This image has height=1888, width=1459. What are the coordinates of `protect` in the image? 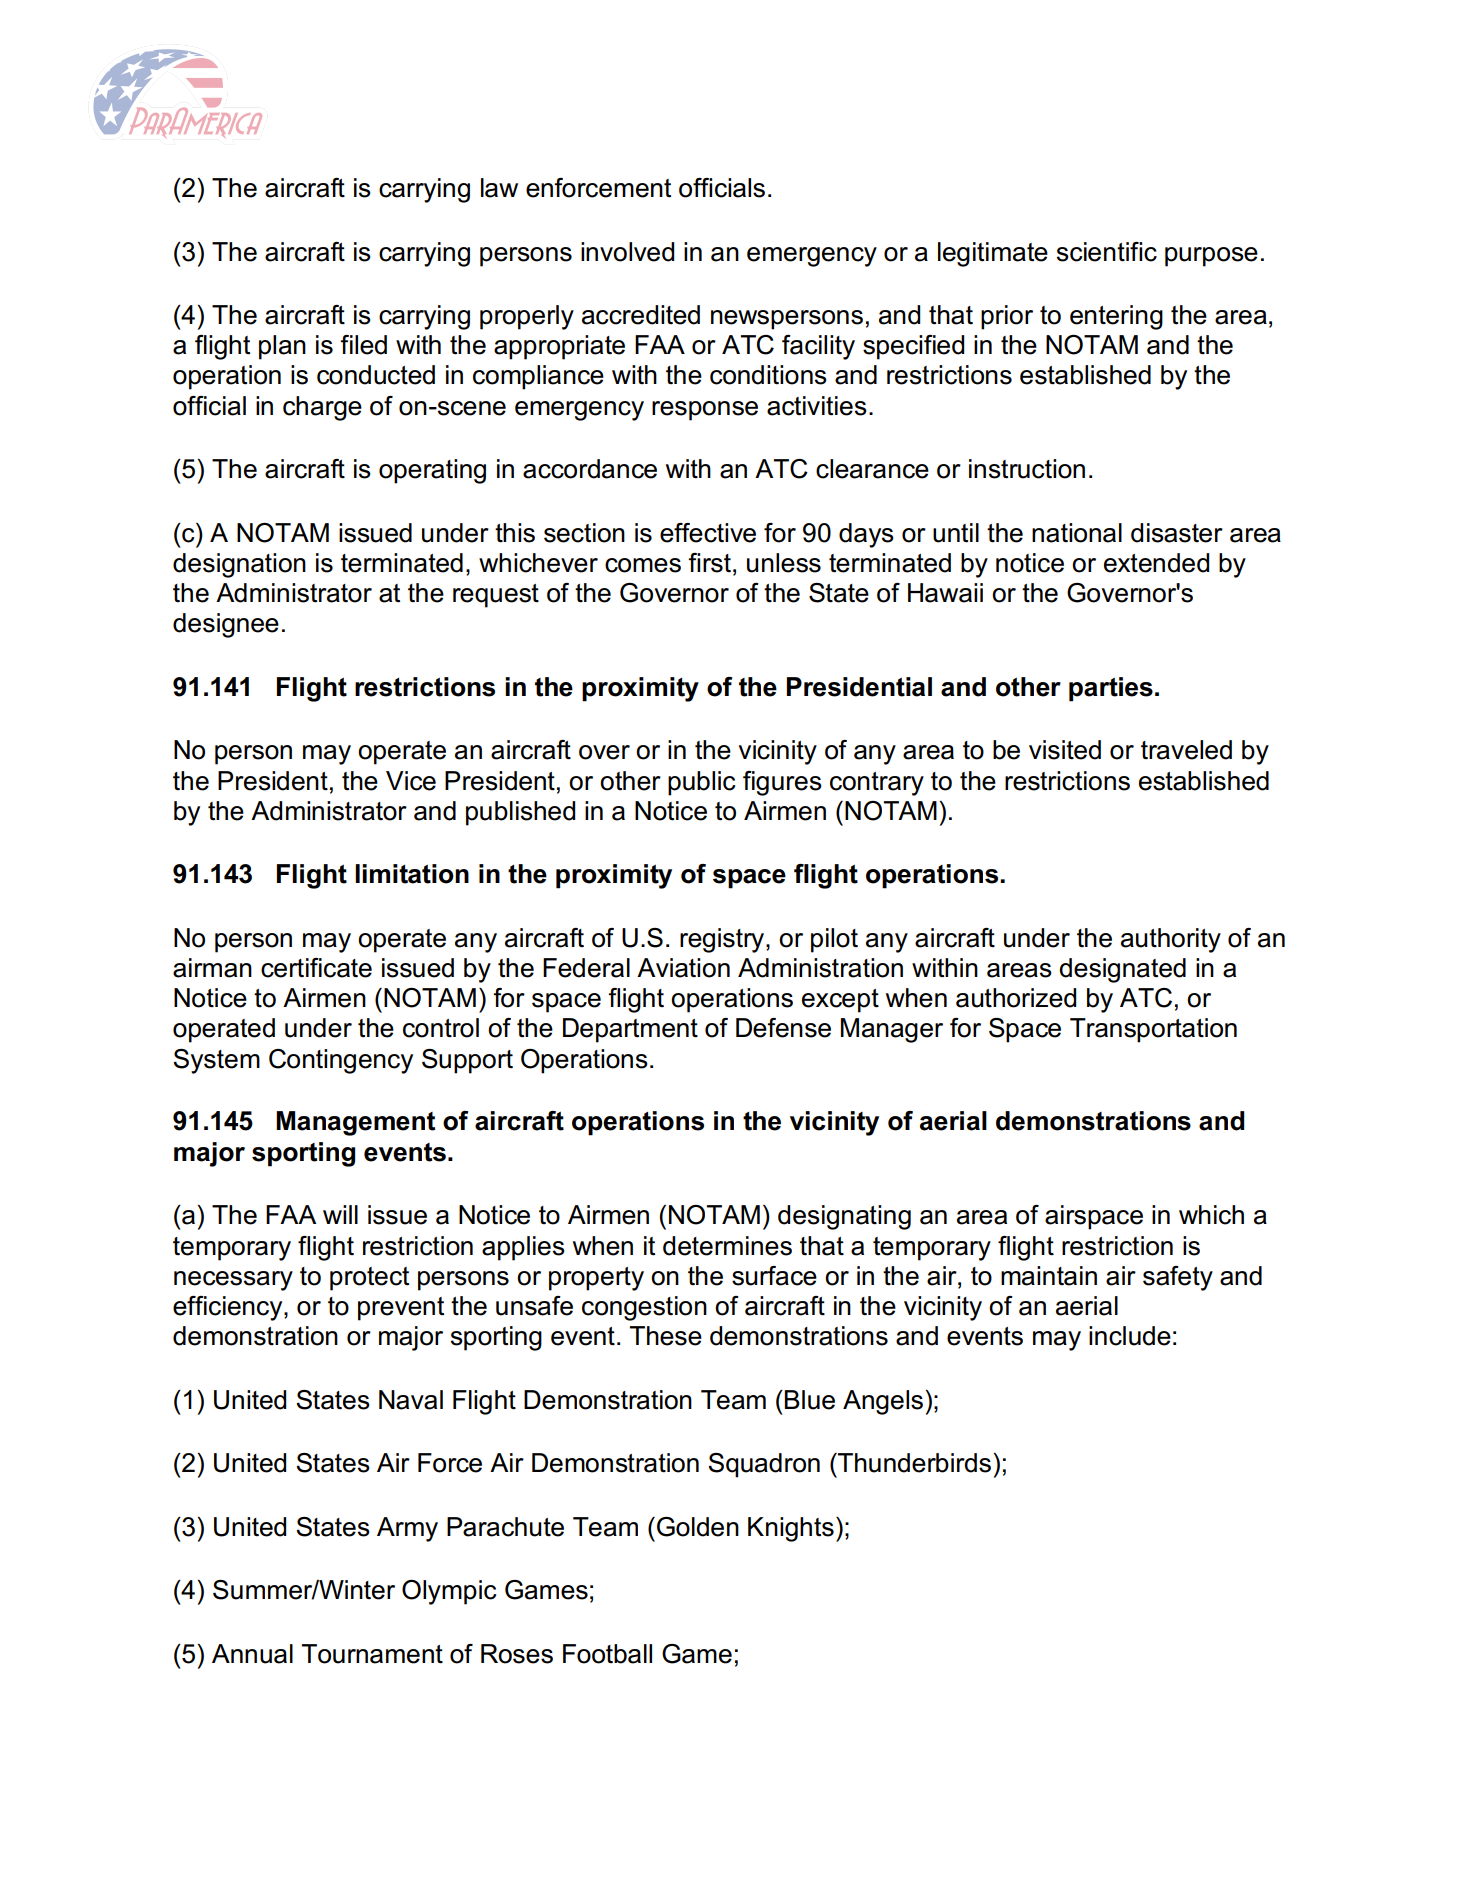 It's located at (369, 1279).
